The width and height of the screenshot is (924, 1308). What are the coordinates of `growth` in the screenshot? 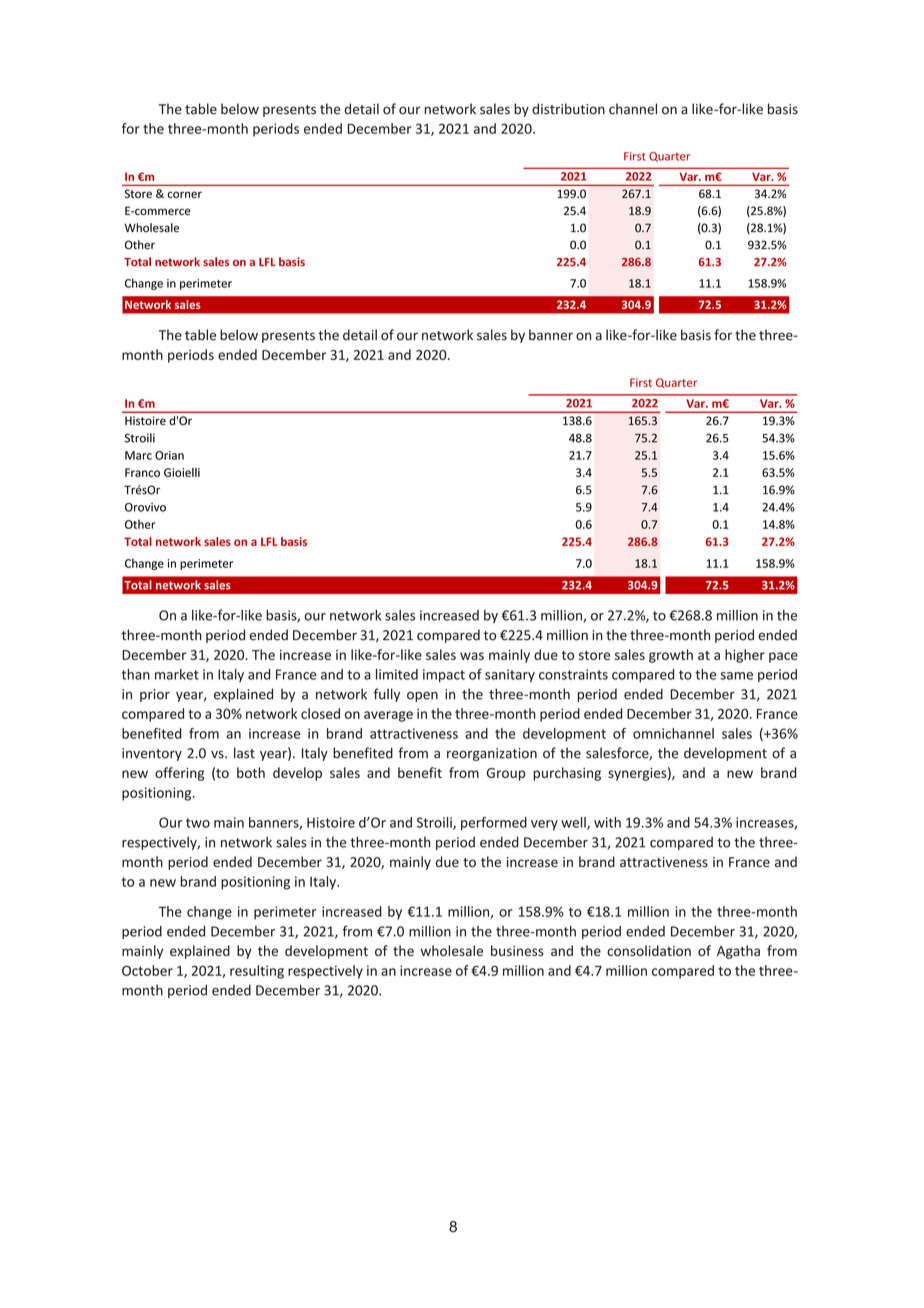 It's located at (671, 656).
